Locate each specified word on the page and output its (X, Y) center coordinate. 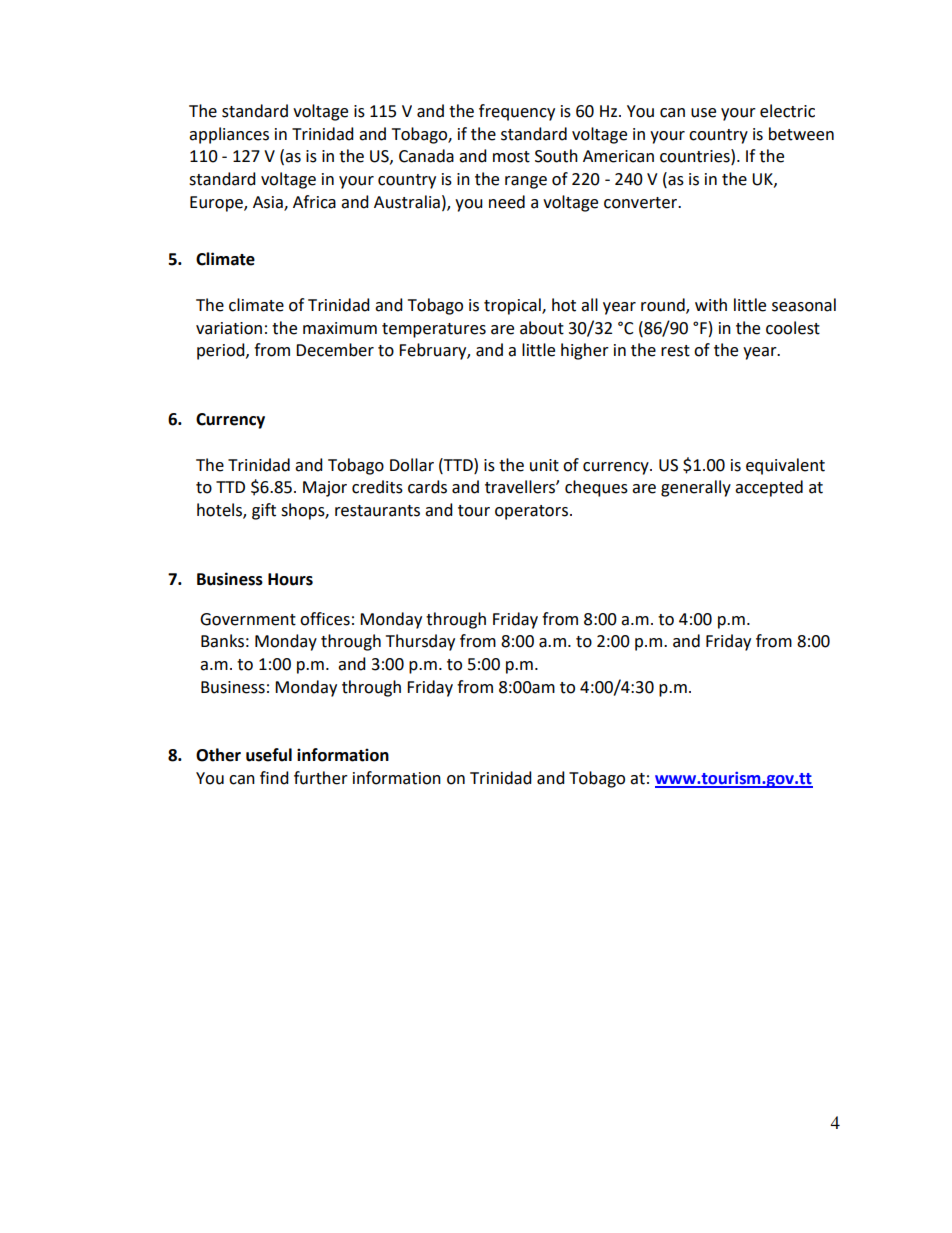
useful (269, 755)
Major (325, 489)
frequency (517, 112)
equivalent (785, 466)
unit (544, 465)
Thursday (420, 642)
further (321, 778)
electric (787, 111)
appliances (229, 135)
